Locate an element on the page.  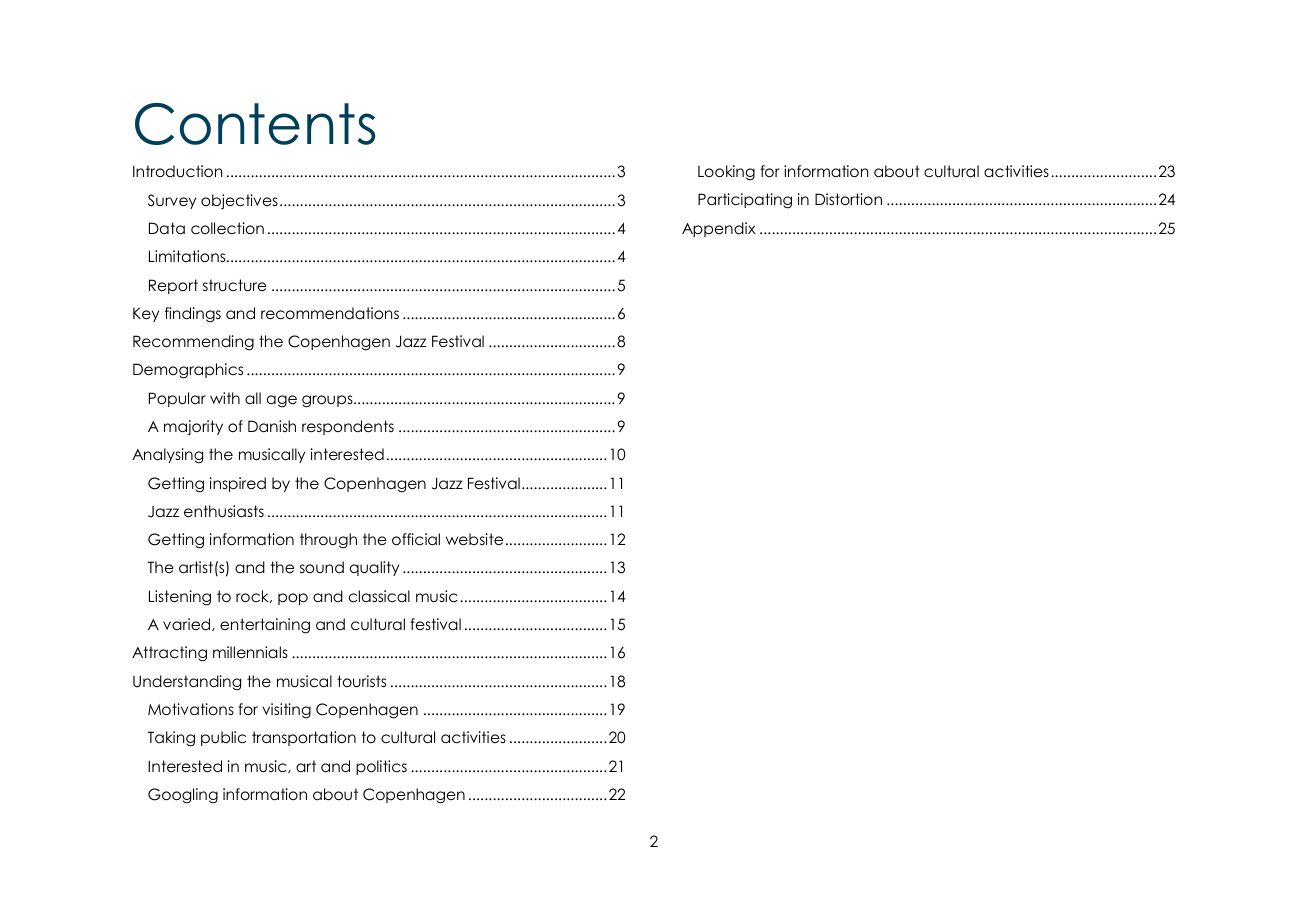
Googling is located at coordinates (183, 796).
